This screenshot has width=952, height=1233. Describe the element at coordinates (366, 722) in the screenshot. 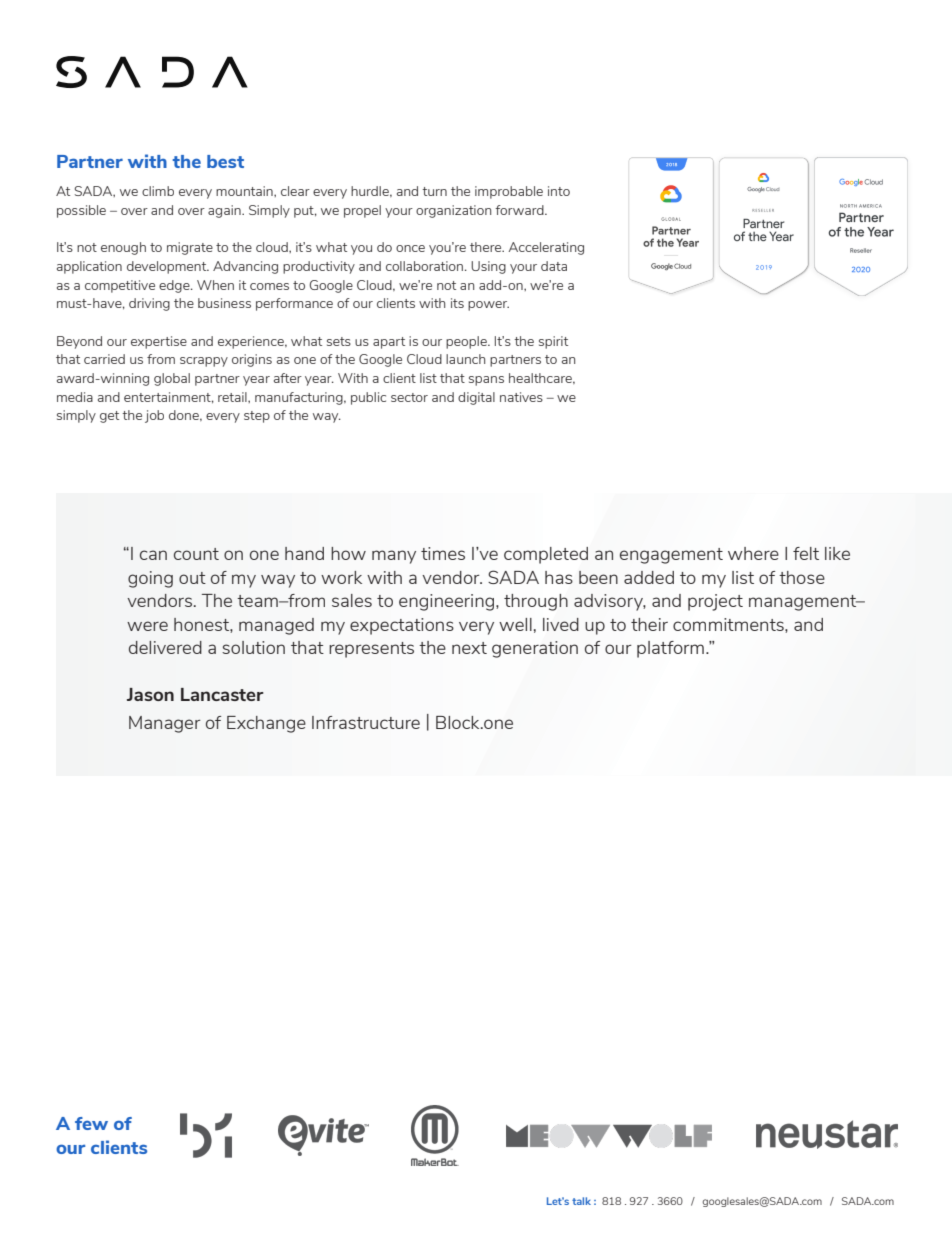

I see `Infrastructure` at that location.
